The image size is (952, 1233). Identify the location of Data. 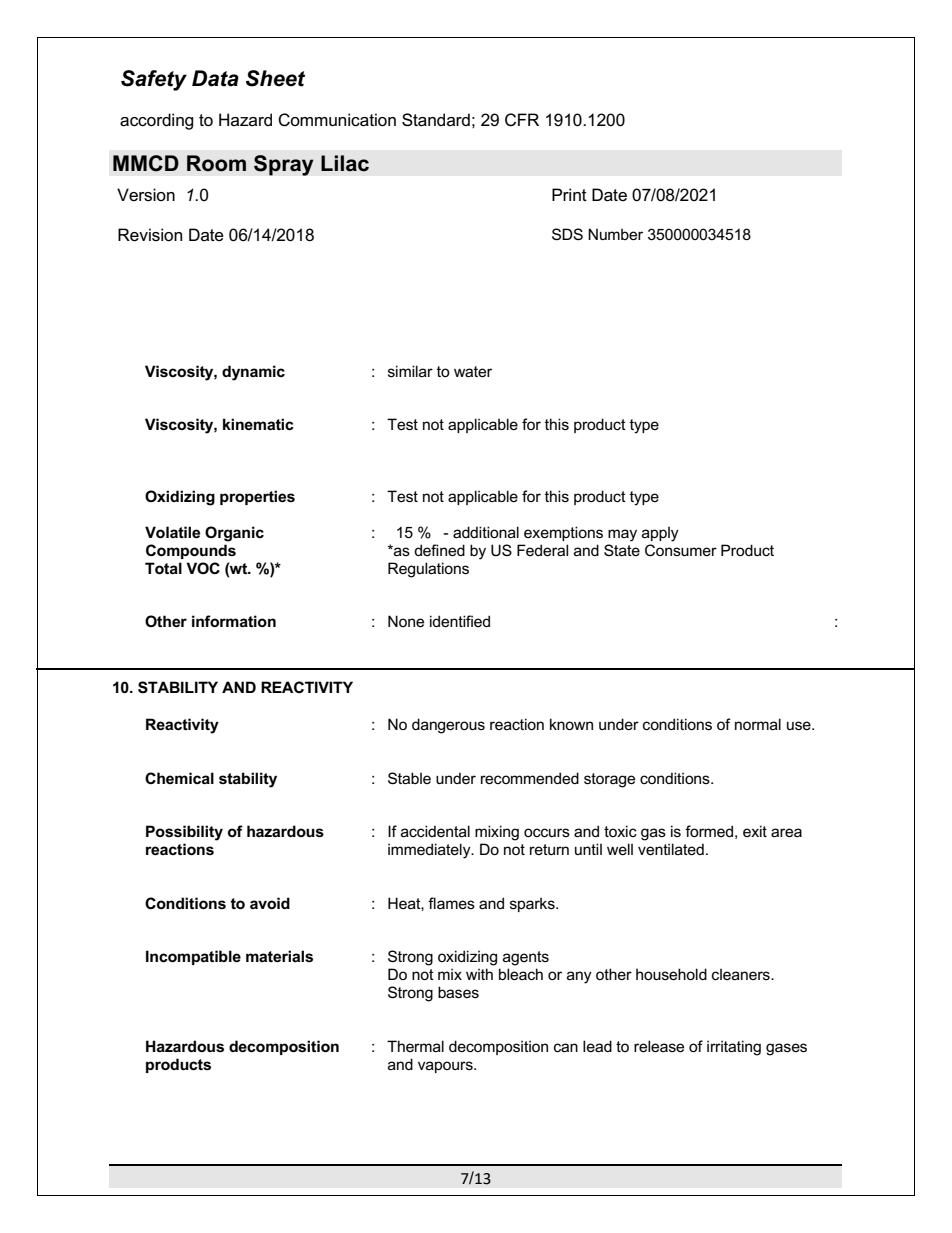
(215, 78).
